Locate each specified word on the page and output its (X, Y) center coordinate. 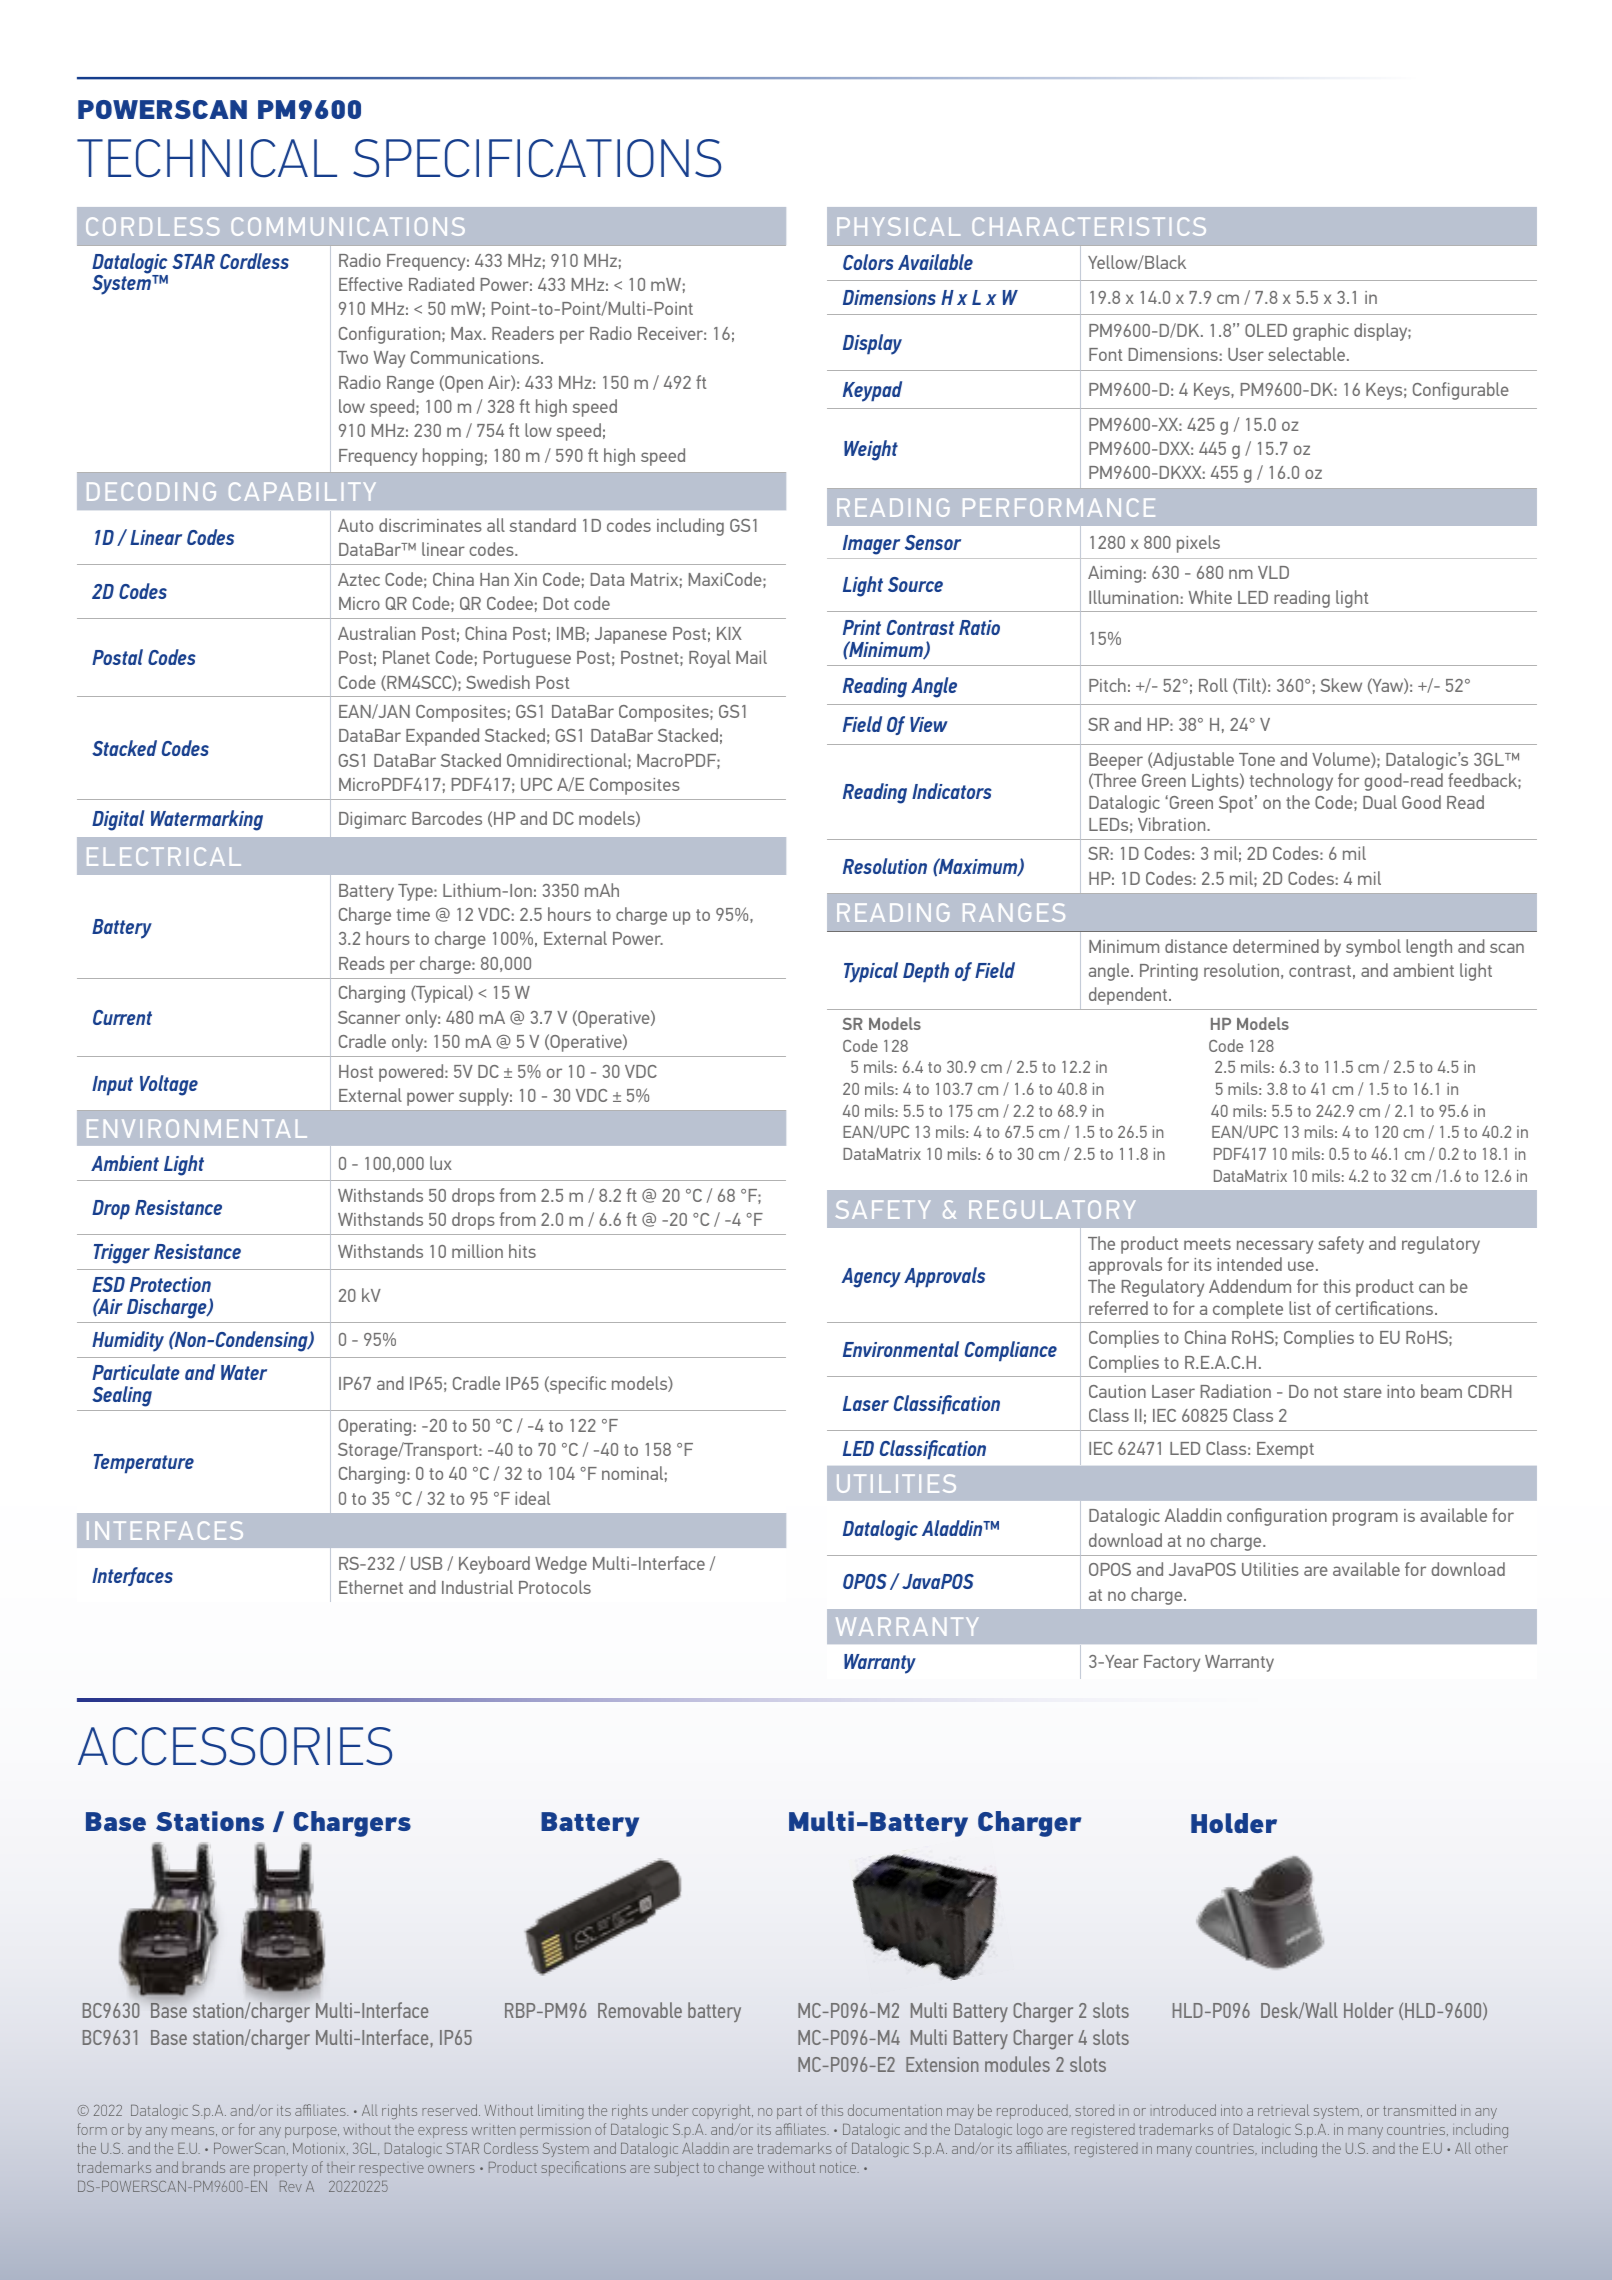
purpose (312, 2132)
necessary (1275, 1247)
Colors (868, 262)
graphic (1321, 332)
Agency (871, 1278)
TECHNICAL (207, 158)
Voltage (169, 1085)
